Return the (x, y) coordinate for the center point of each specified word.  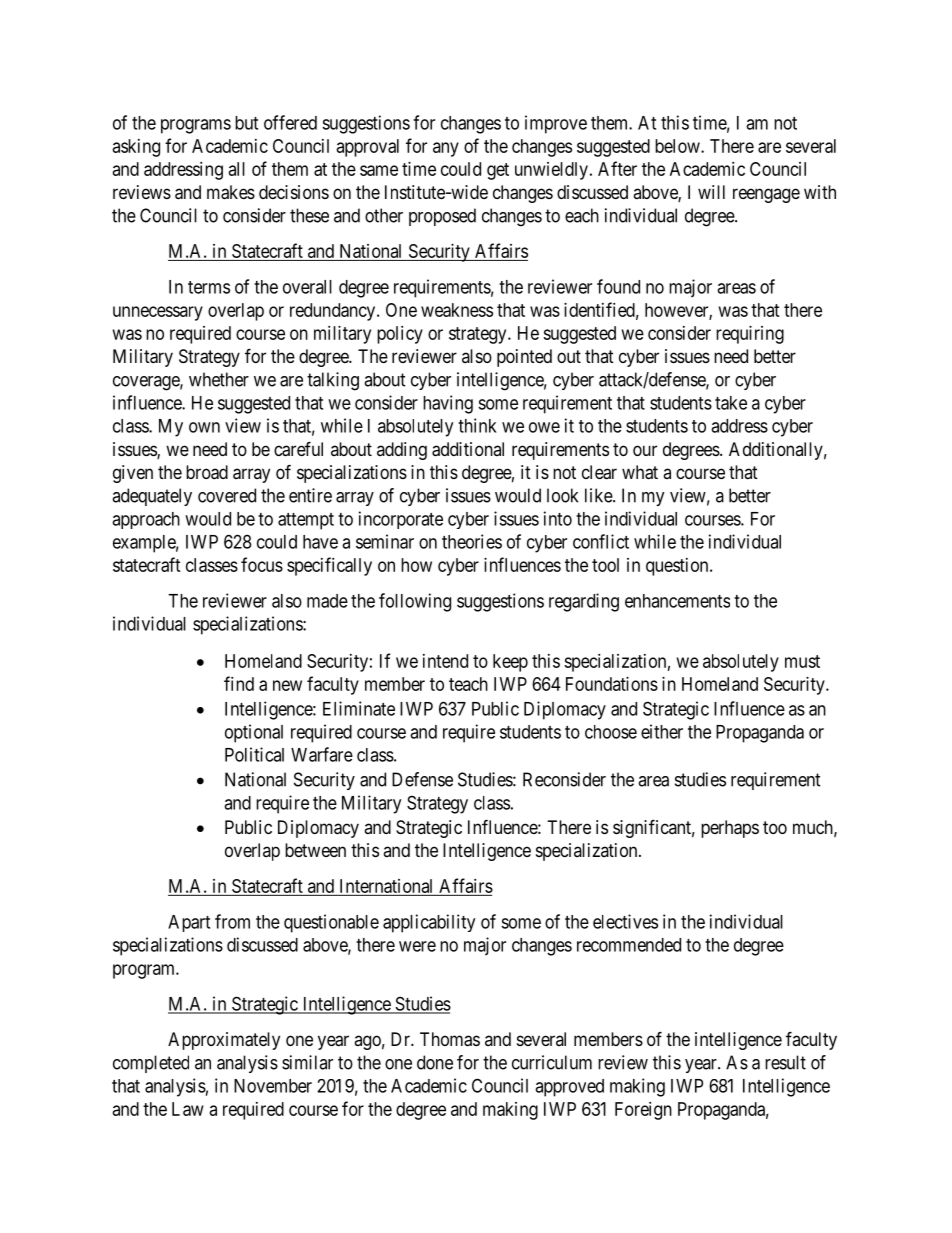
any (446, 149)
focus (262, 564)
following (415, 602)
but (246, 123)
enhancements (677, 601)
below (678, 146)
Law (188, 1109)
